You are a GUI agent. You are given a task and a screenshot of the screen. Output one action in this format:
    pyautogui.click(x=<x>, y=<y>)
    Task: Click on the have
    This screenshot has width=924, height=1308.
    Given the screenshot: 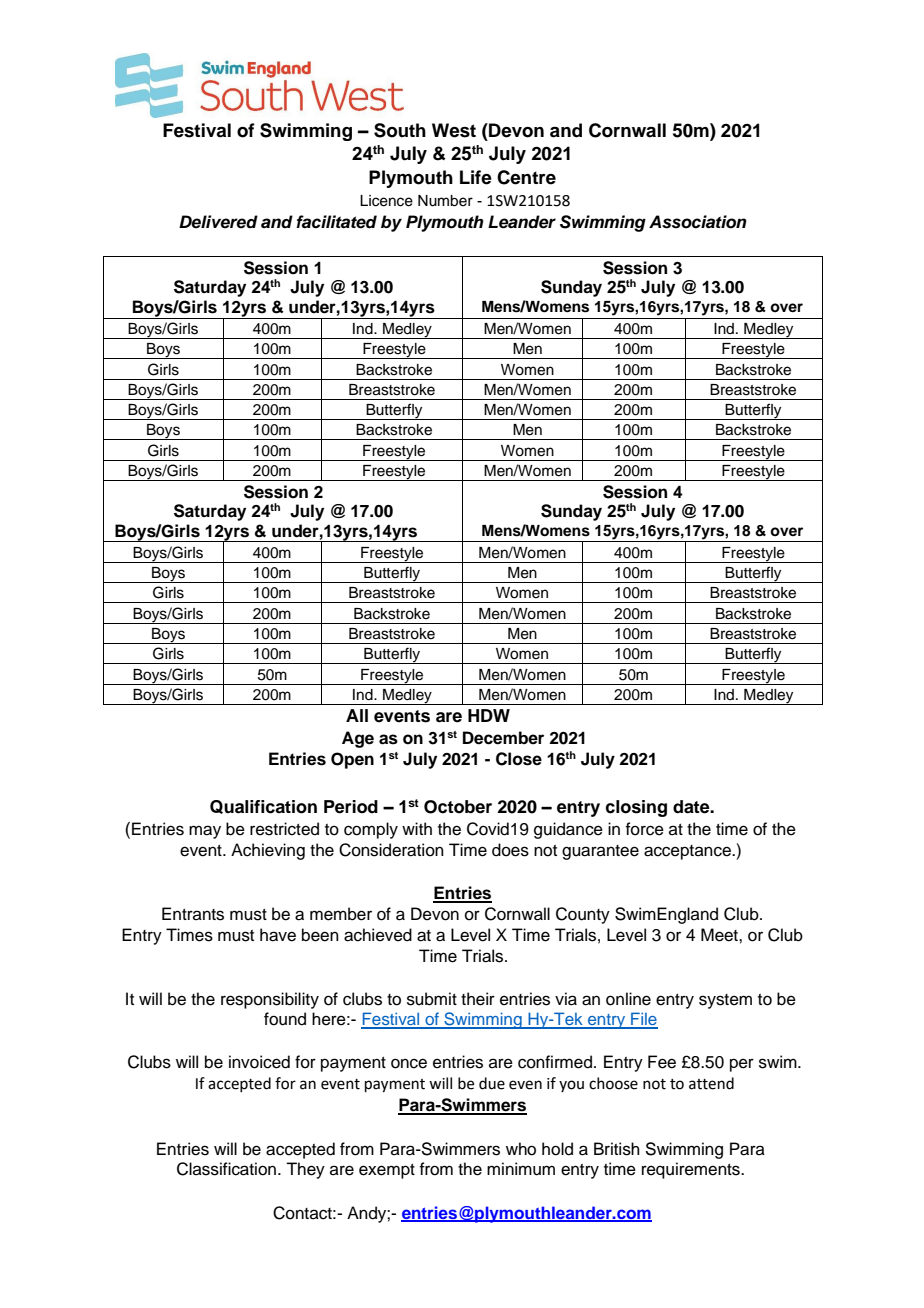 What is the action you would take?
    pyautogui.click(x=278, y=935)
